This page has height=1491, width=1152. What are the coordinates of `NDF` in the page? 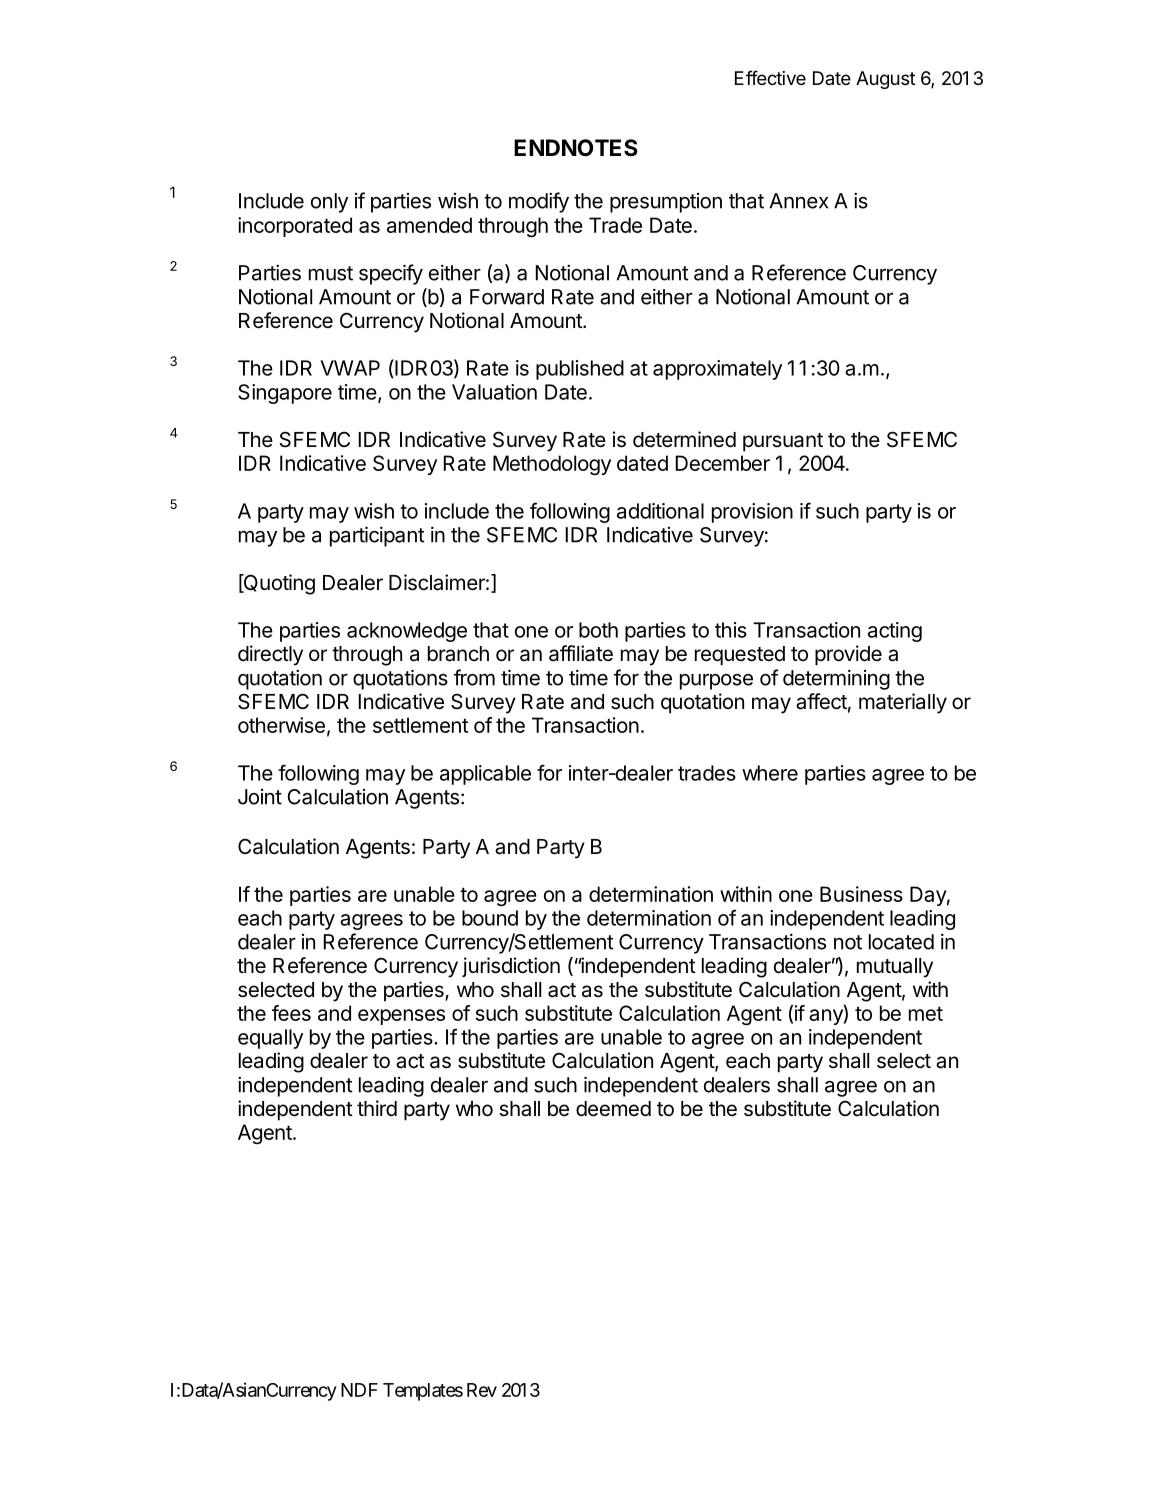 It's located at (359, 1390).
